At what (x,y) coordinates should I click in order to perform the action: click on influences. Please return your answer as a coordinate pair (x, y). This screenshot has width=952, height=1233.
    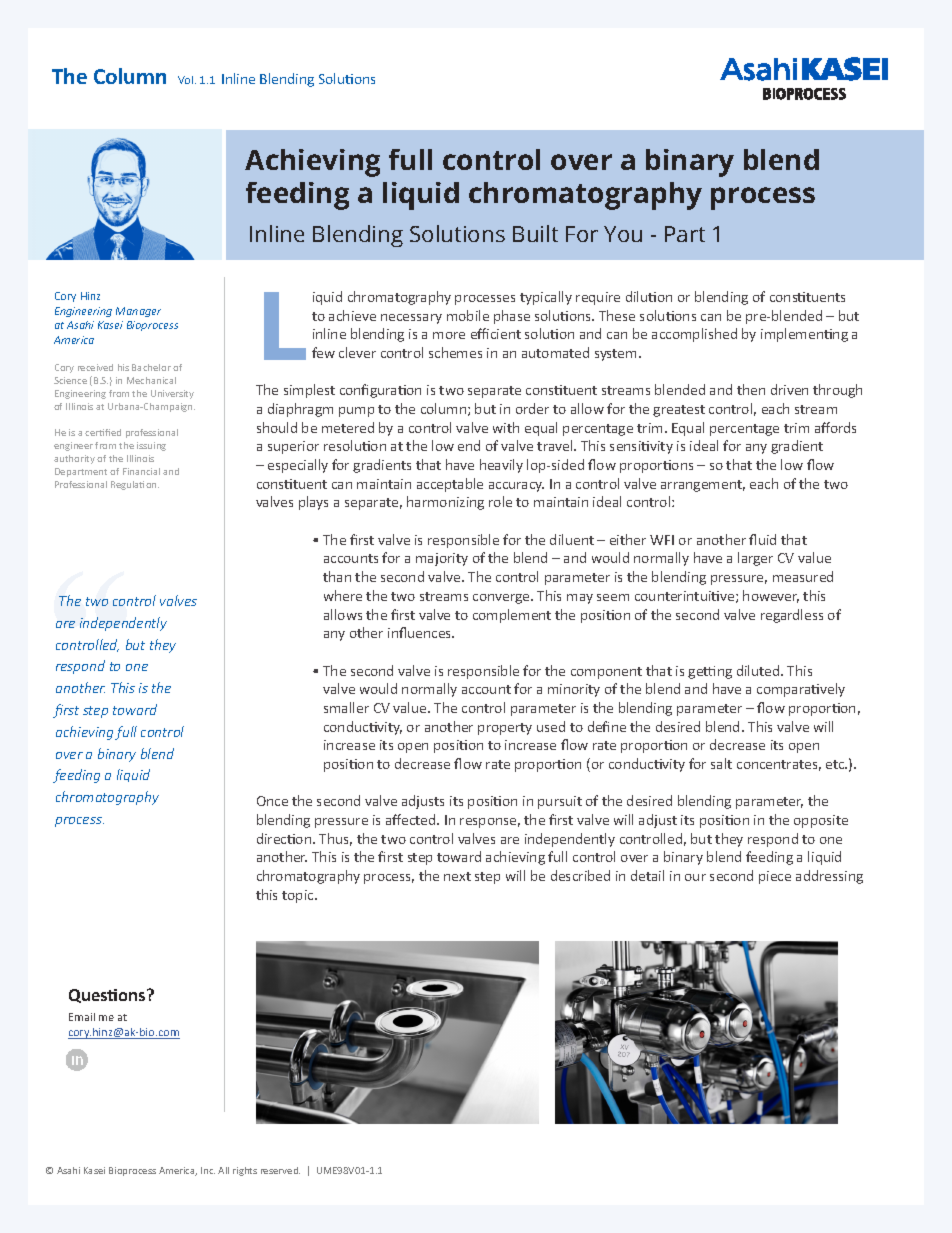
    Looking at the image, I should click on (421, 632).
